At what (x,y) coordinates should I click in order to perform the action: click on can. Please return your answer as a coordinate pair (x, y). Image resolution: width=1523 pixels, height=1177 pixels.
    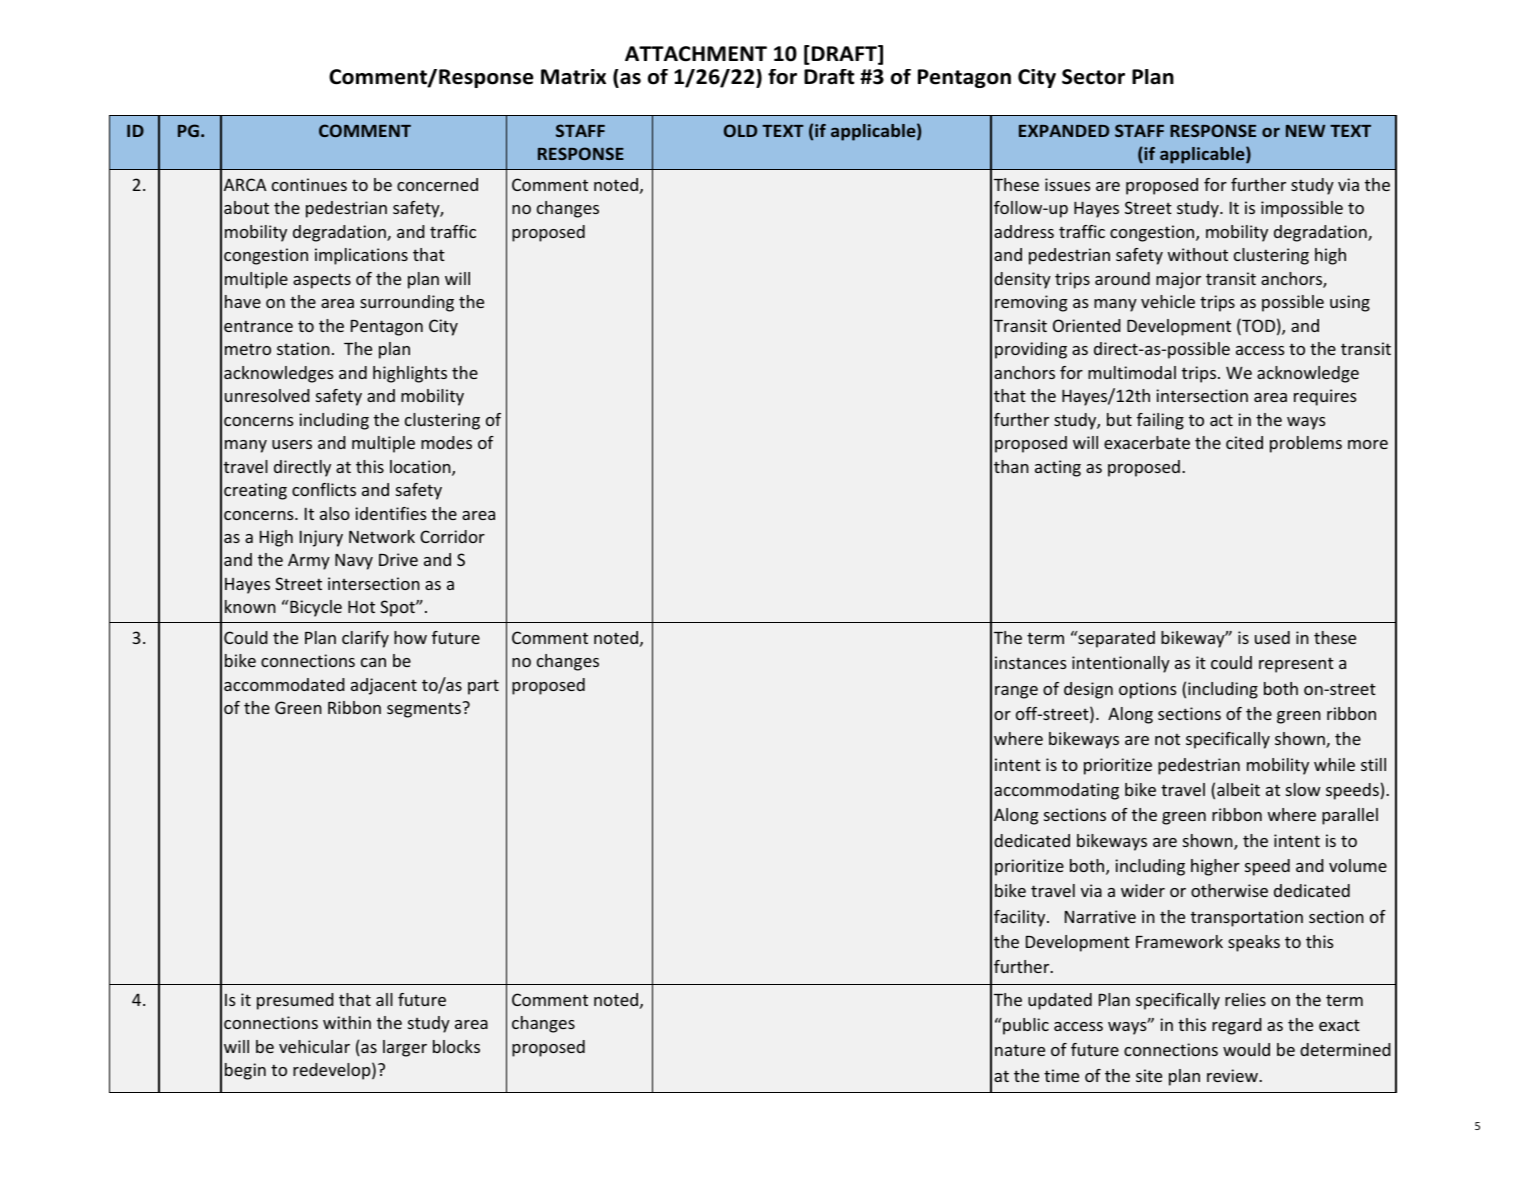
    Looking at the image, I should click on (373, 662).
